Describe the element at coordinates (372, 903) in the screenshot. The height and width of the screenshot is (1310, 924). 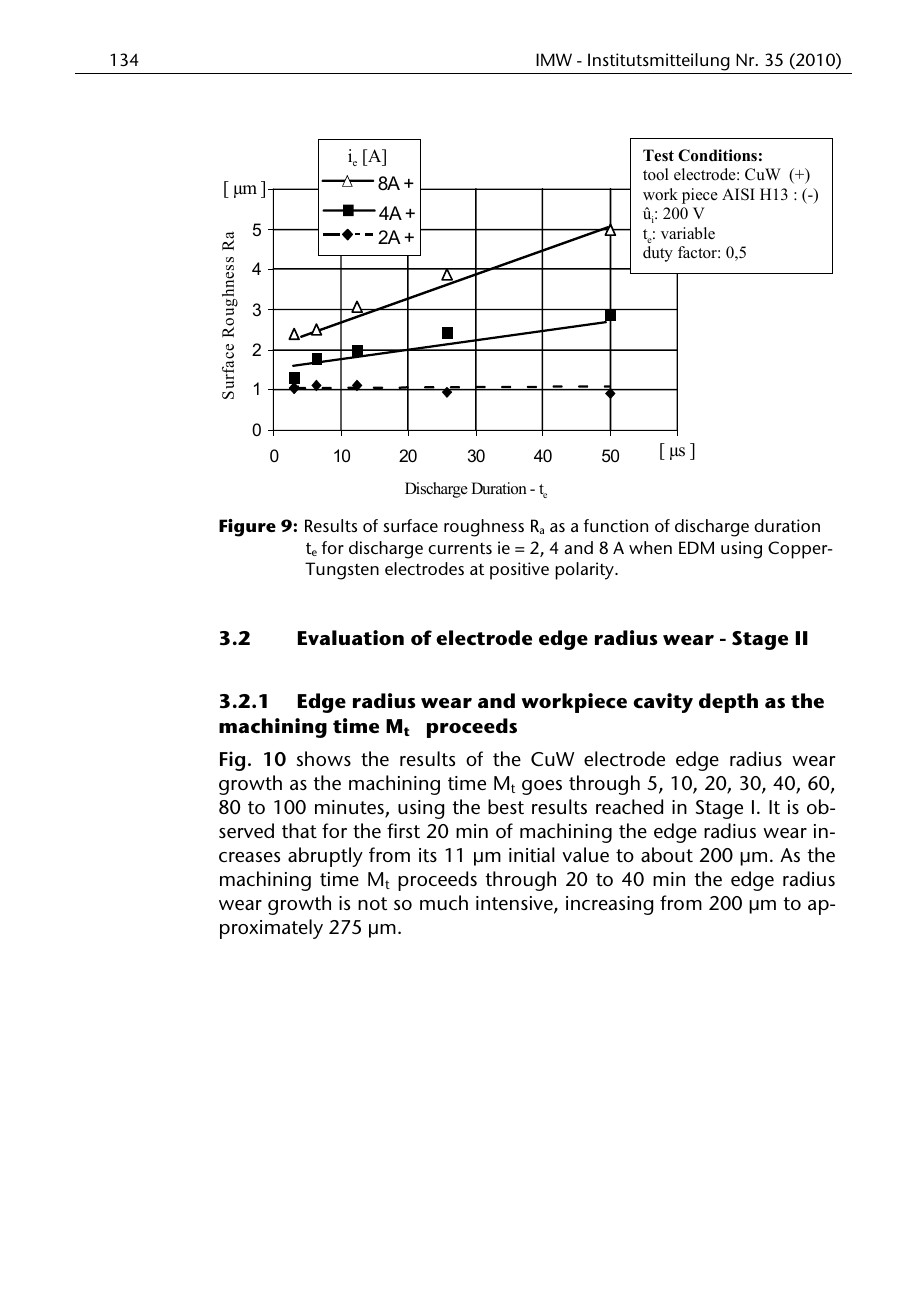
I see `not` at that location.
